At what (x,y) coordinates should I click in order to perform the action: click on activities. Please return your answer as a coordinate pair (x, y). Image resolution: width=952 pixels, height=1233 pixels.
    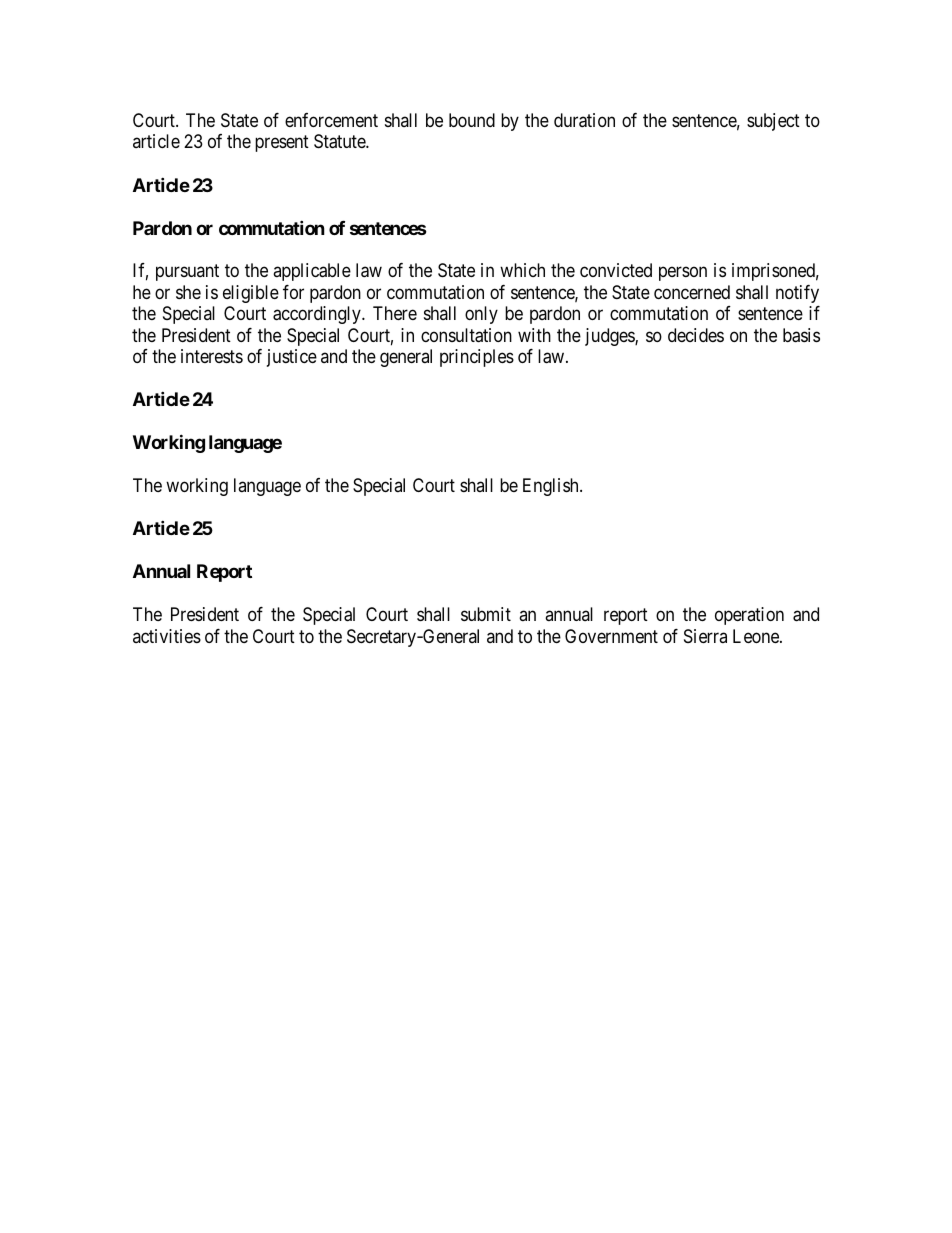
    Looking at the image, I should click on (167, 636).
